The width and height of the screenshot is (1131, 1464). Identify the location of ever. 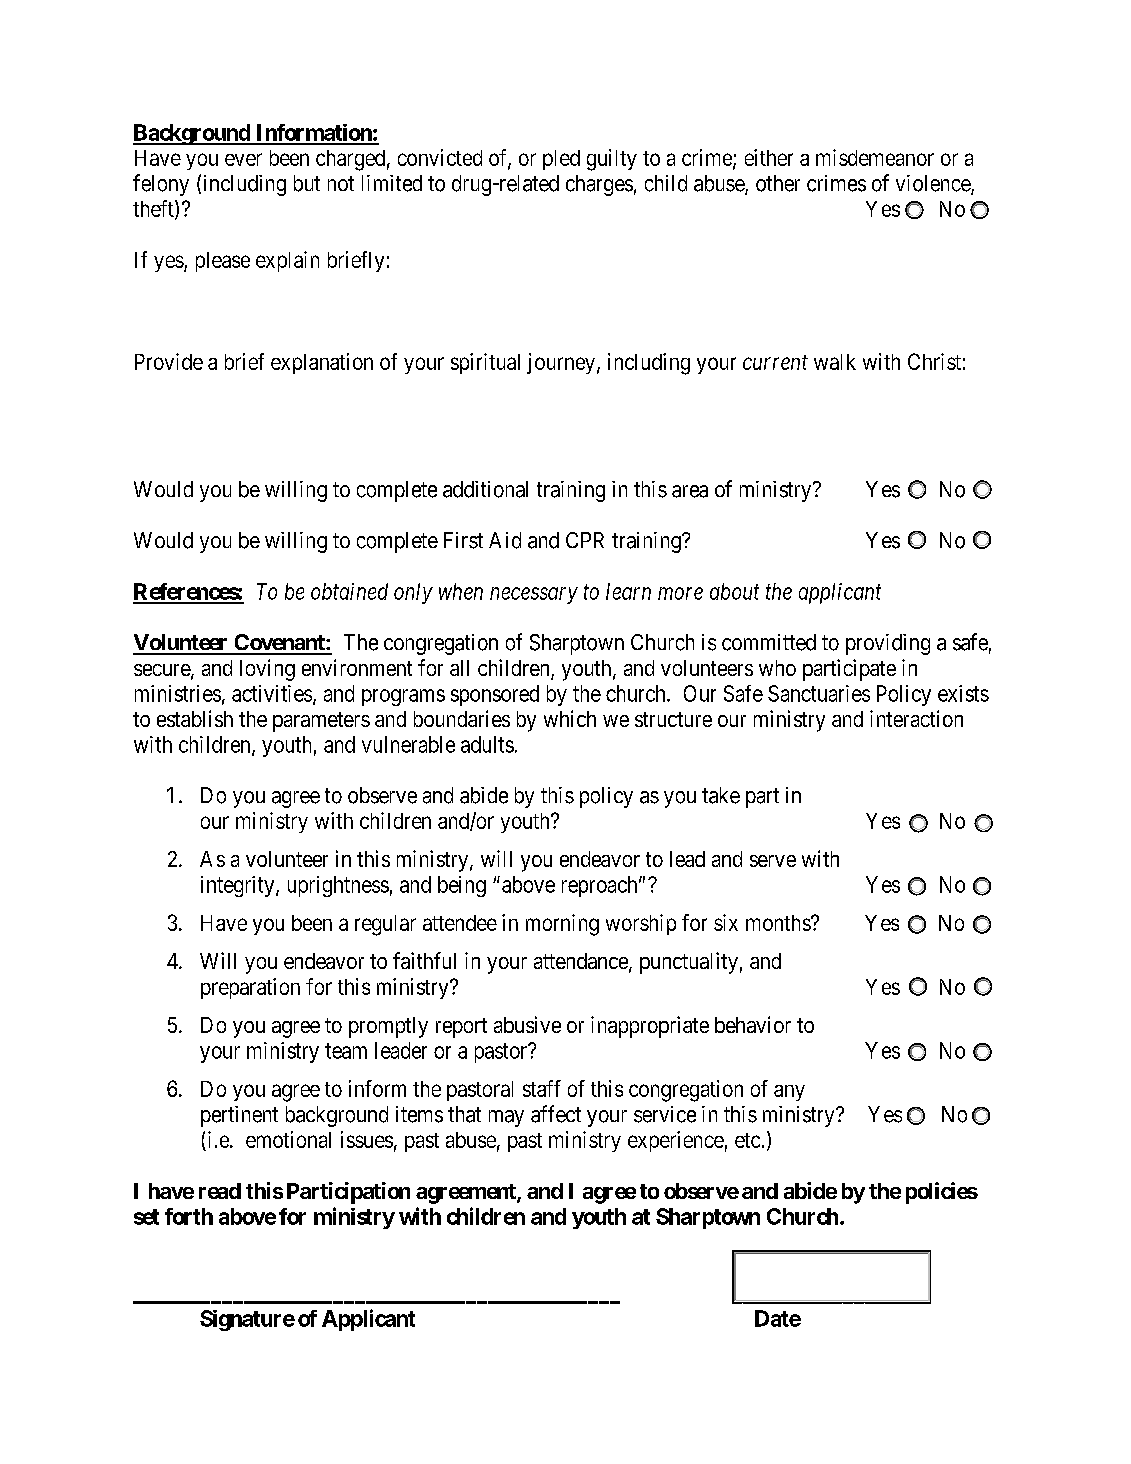
(243, 159).
